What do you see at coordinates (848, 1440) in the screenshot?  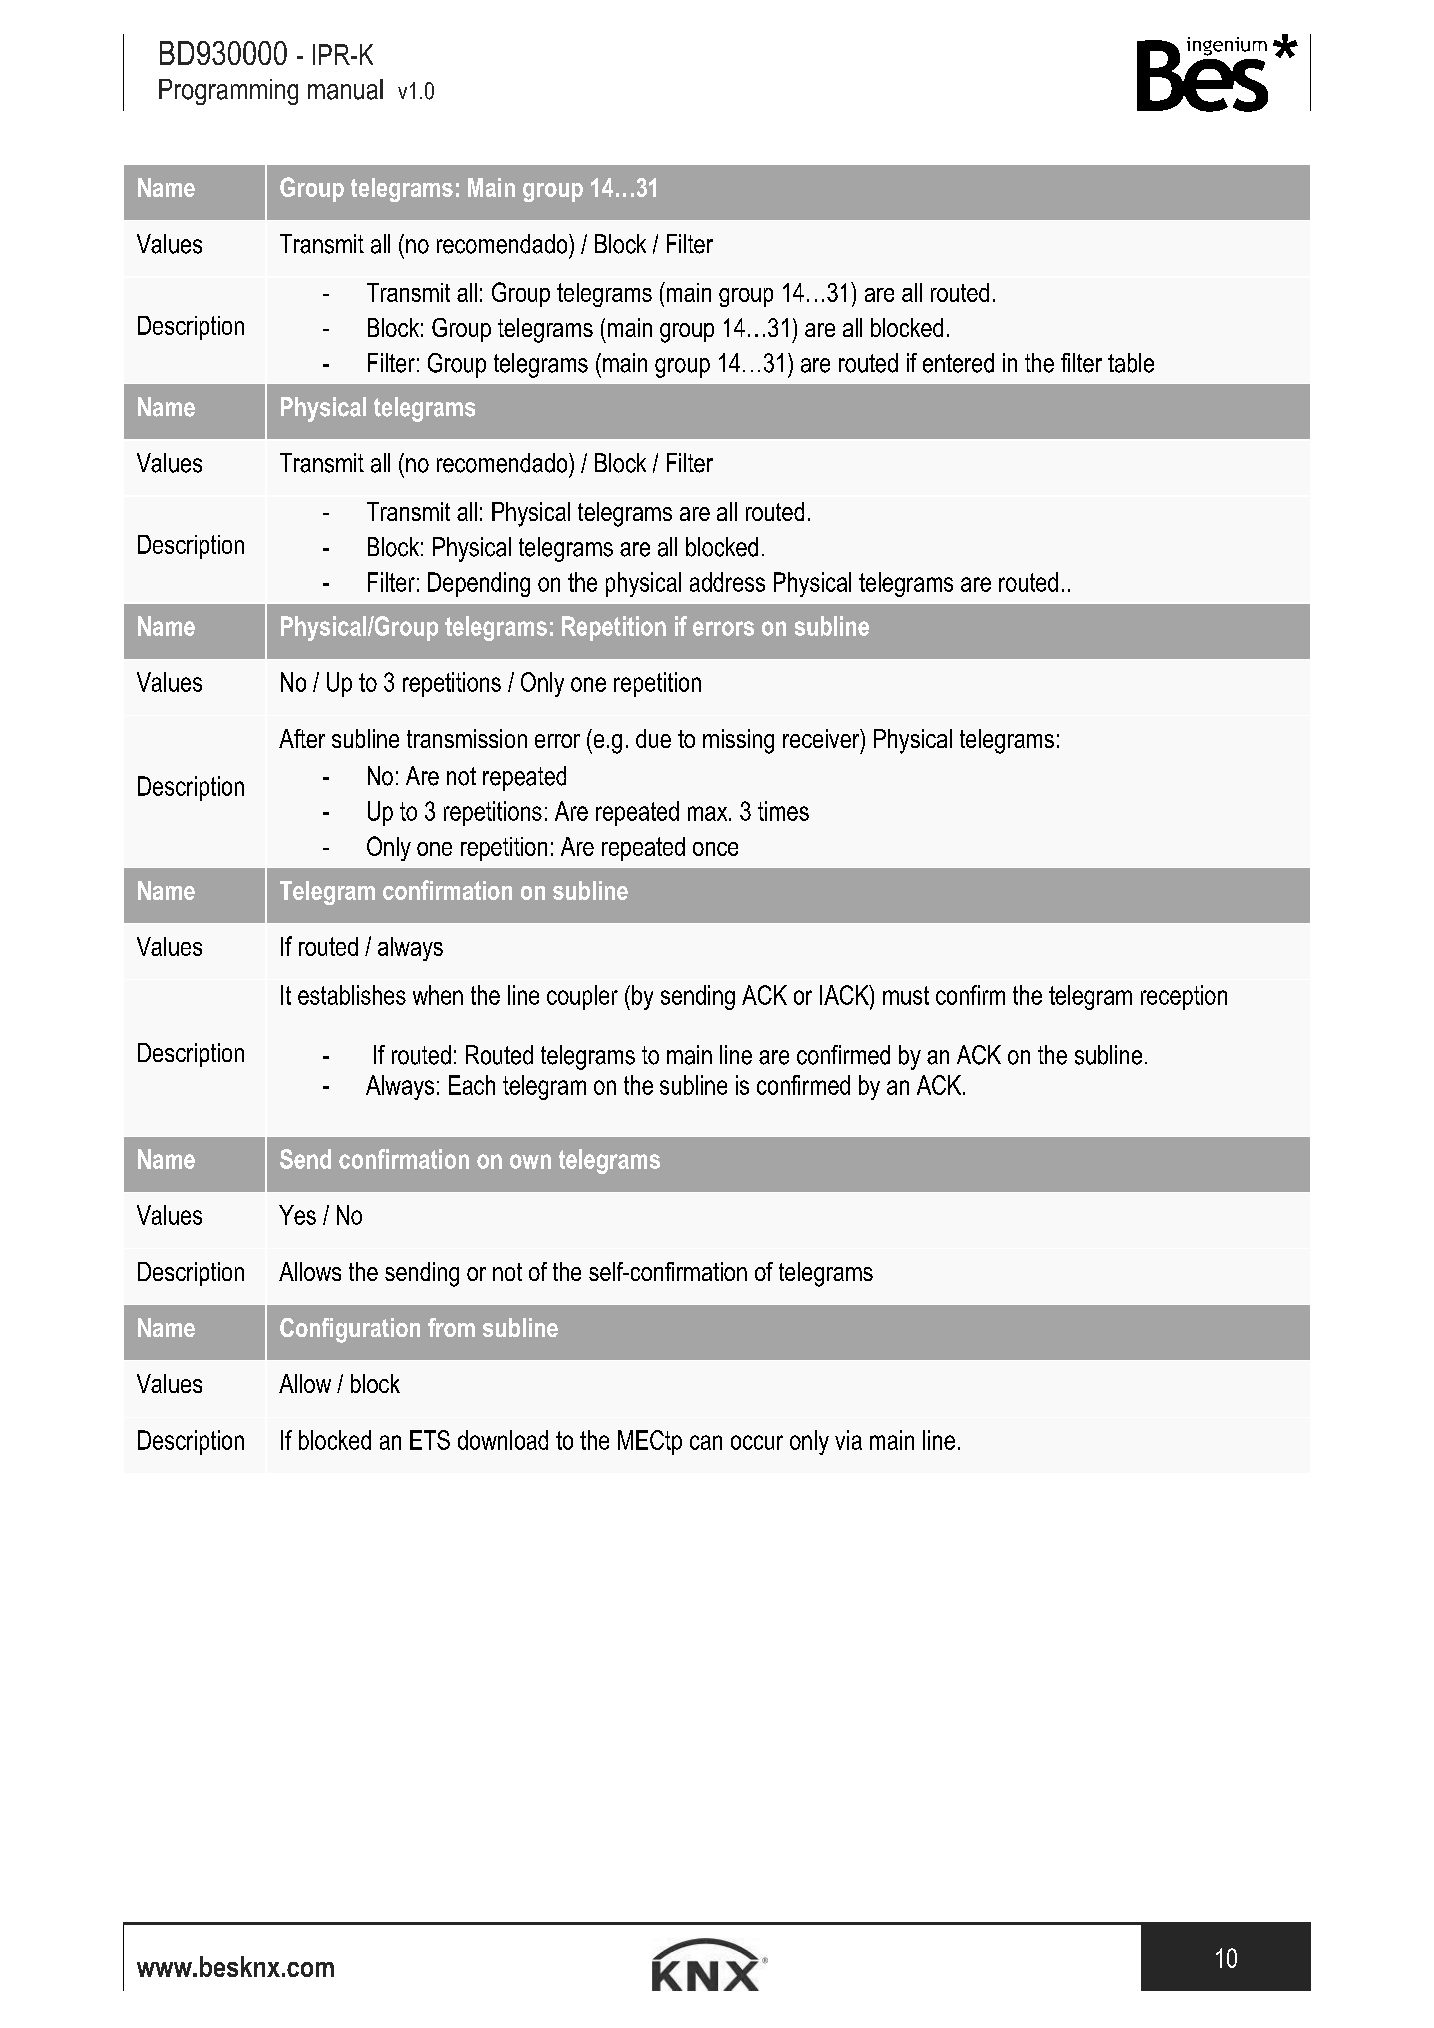 I see `via` at bounding box center [848, 1440].
